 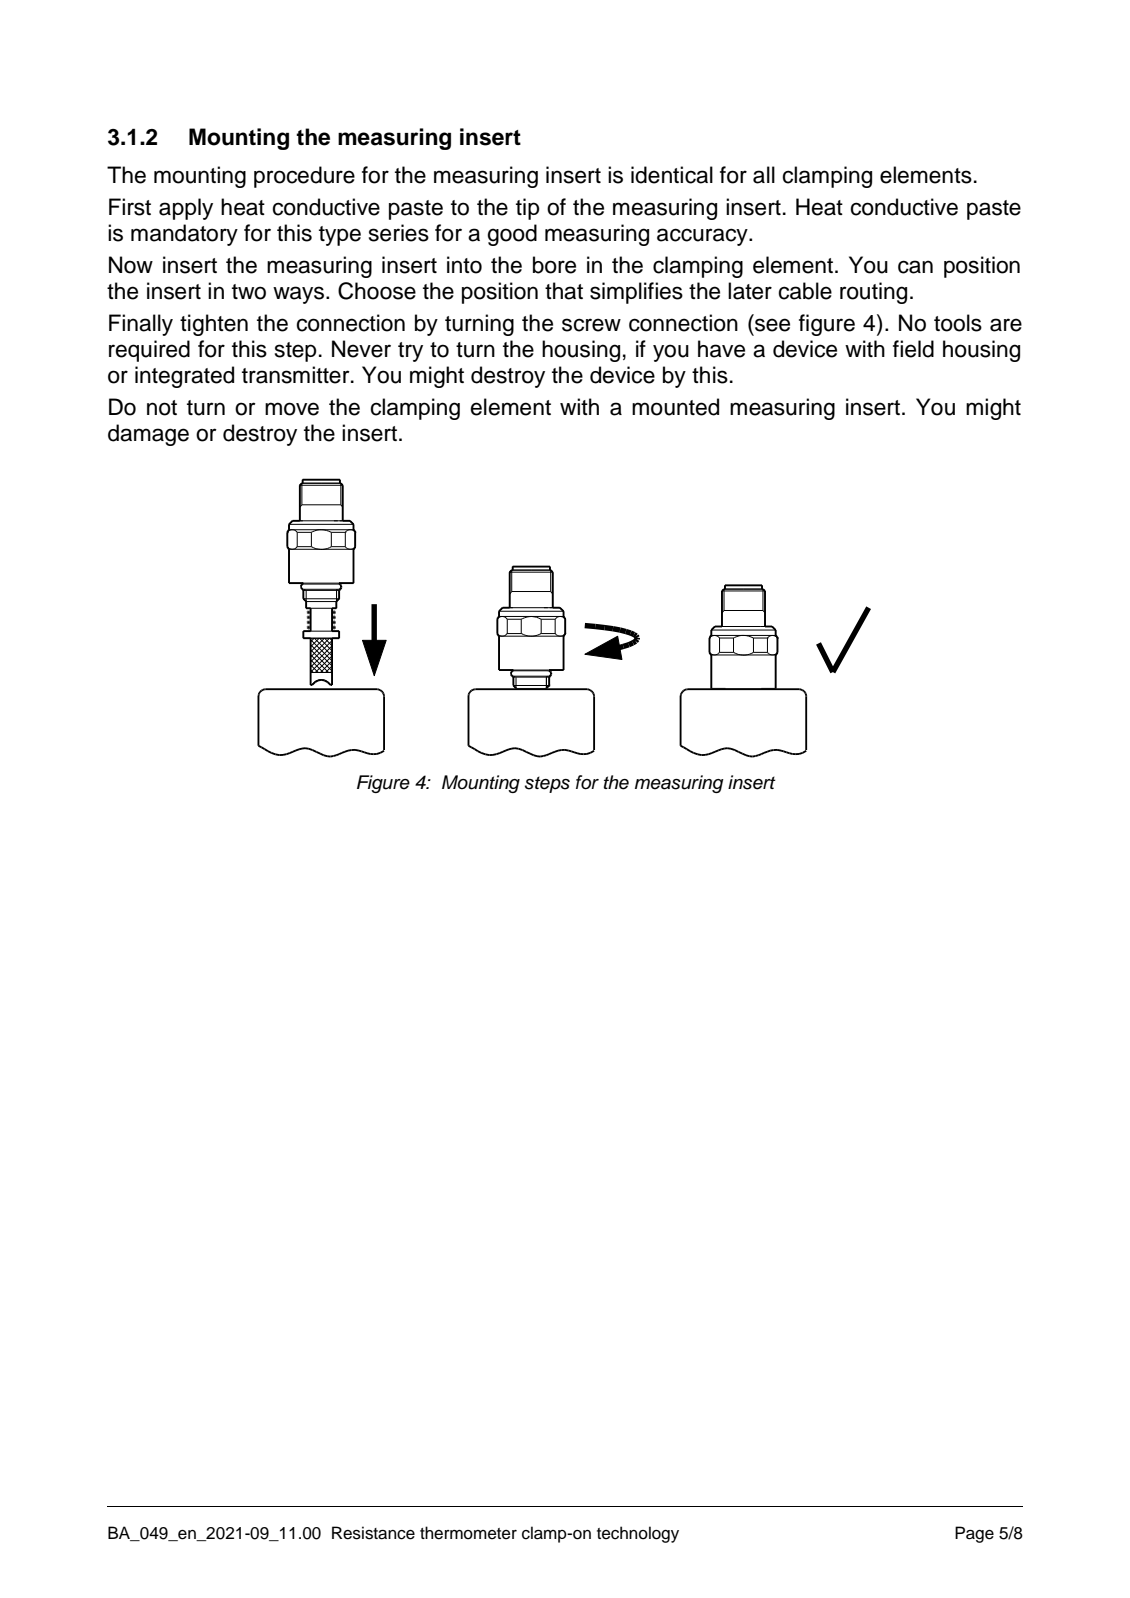 What do you see at coordinates (974, 1534) in the screenshot?
I see `Page` at bounding box center [974, 1534].
